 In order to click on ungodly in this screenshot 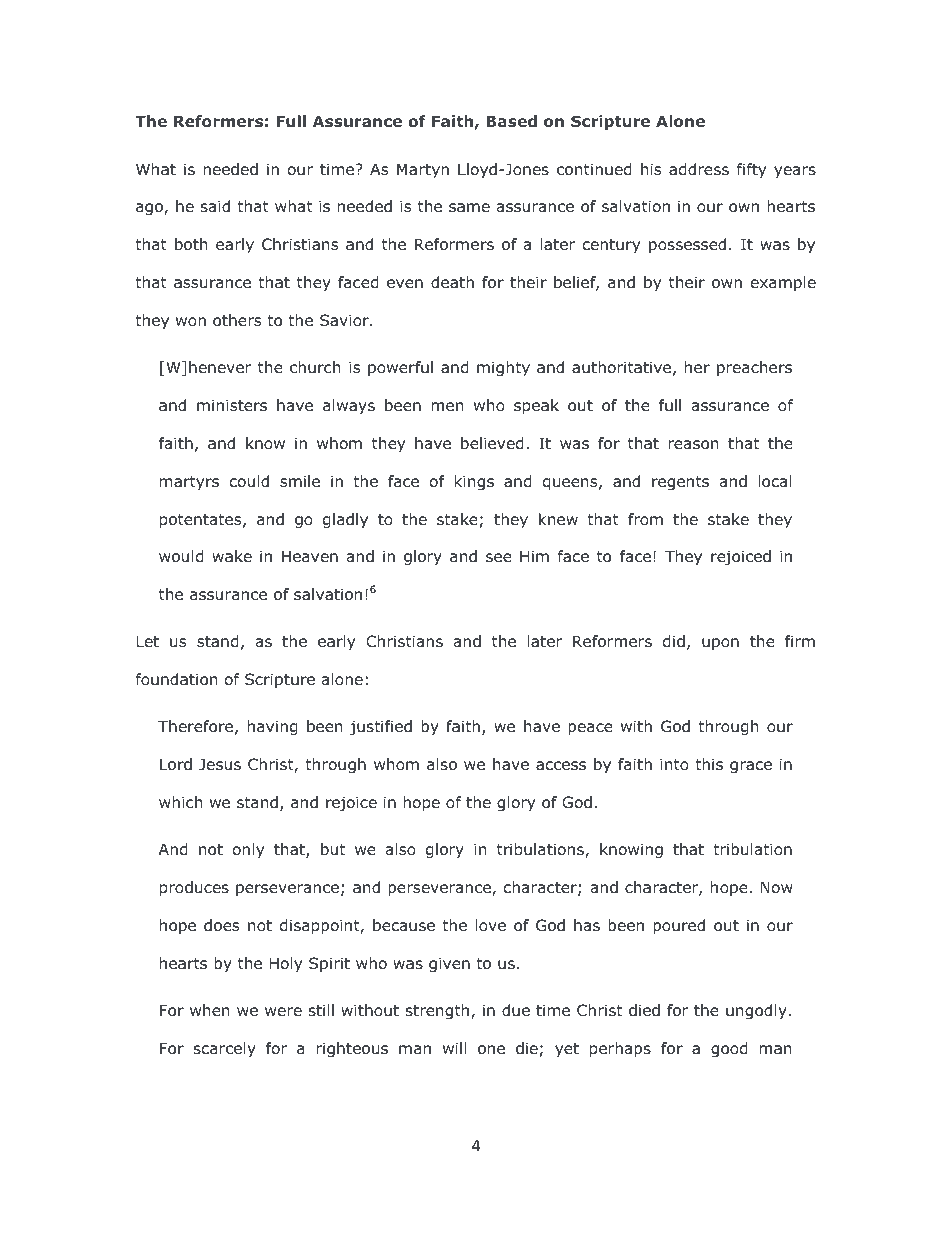, I will do `click(756, 1011)`.
